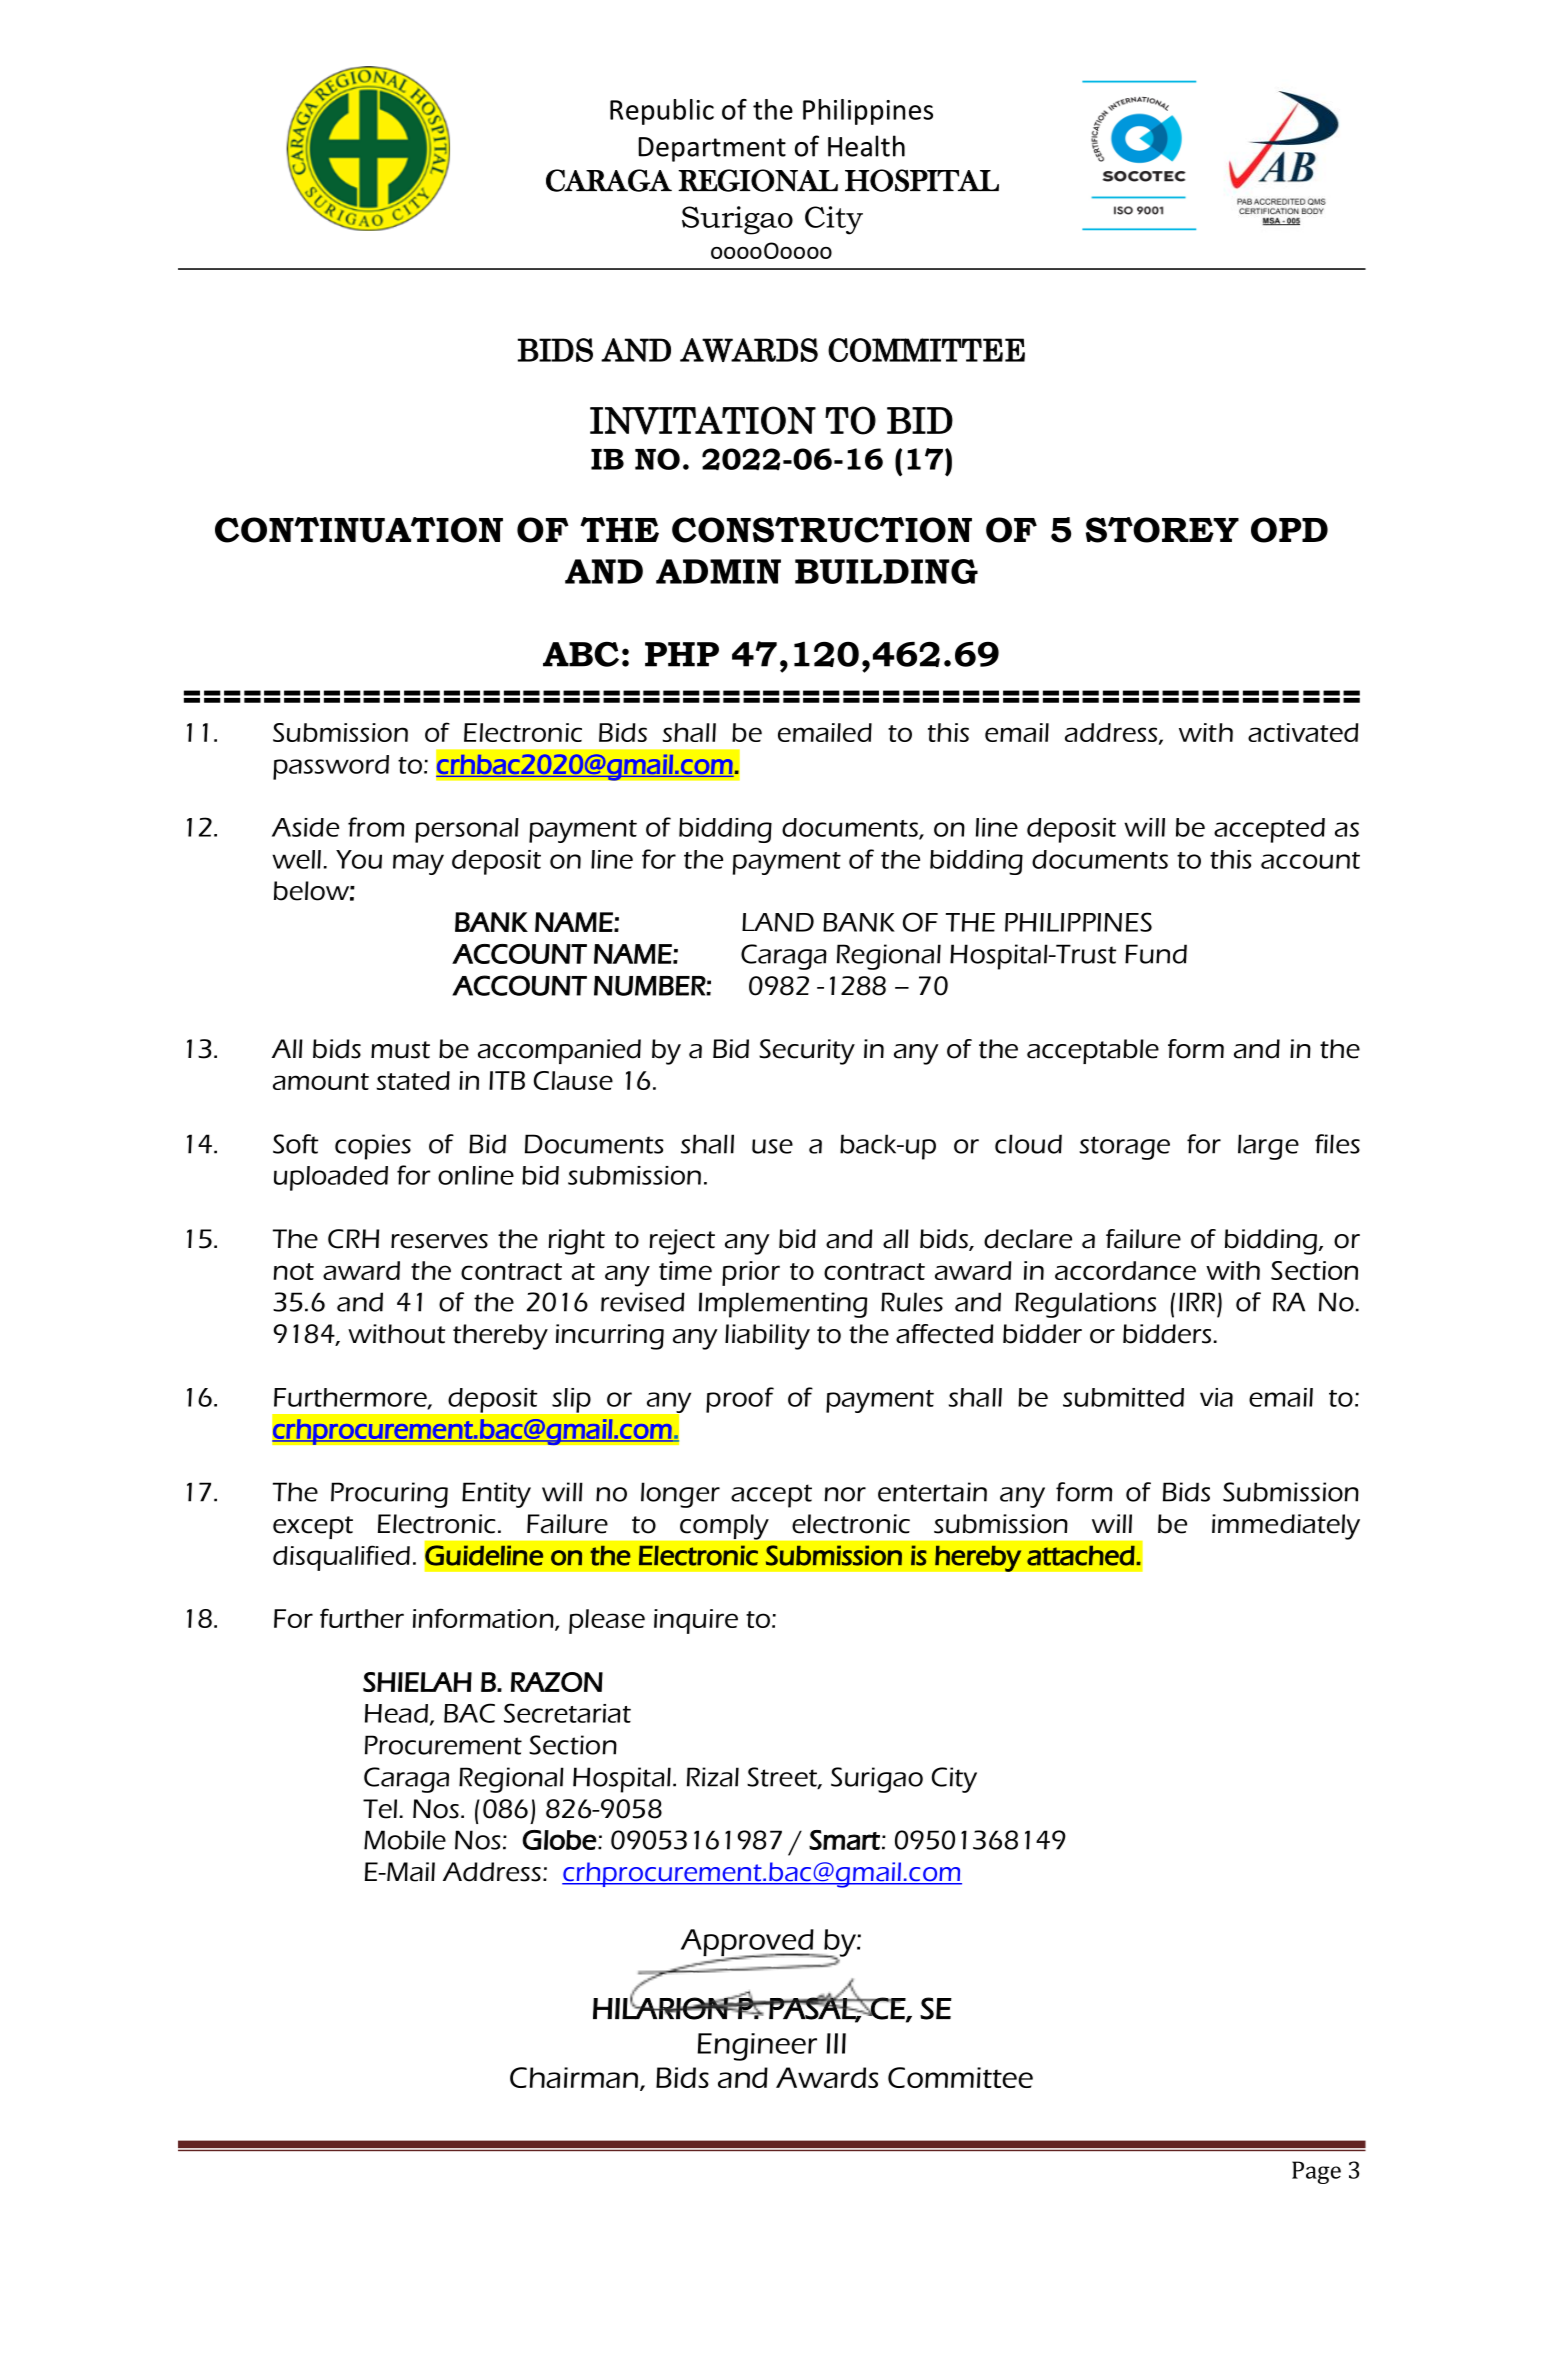  What do you see at coordinates (396, 1713) in the screenshot?
I see `Head` at bounding box center [396, 1713].
